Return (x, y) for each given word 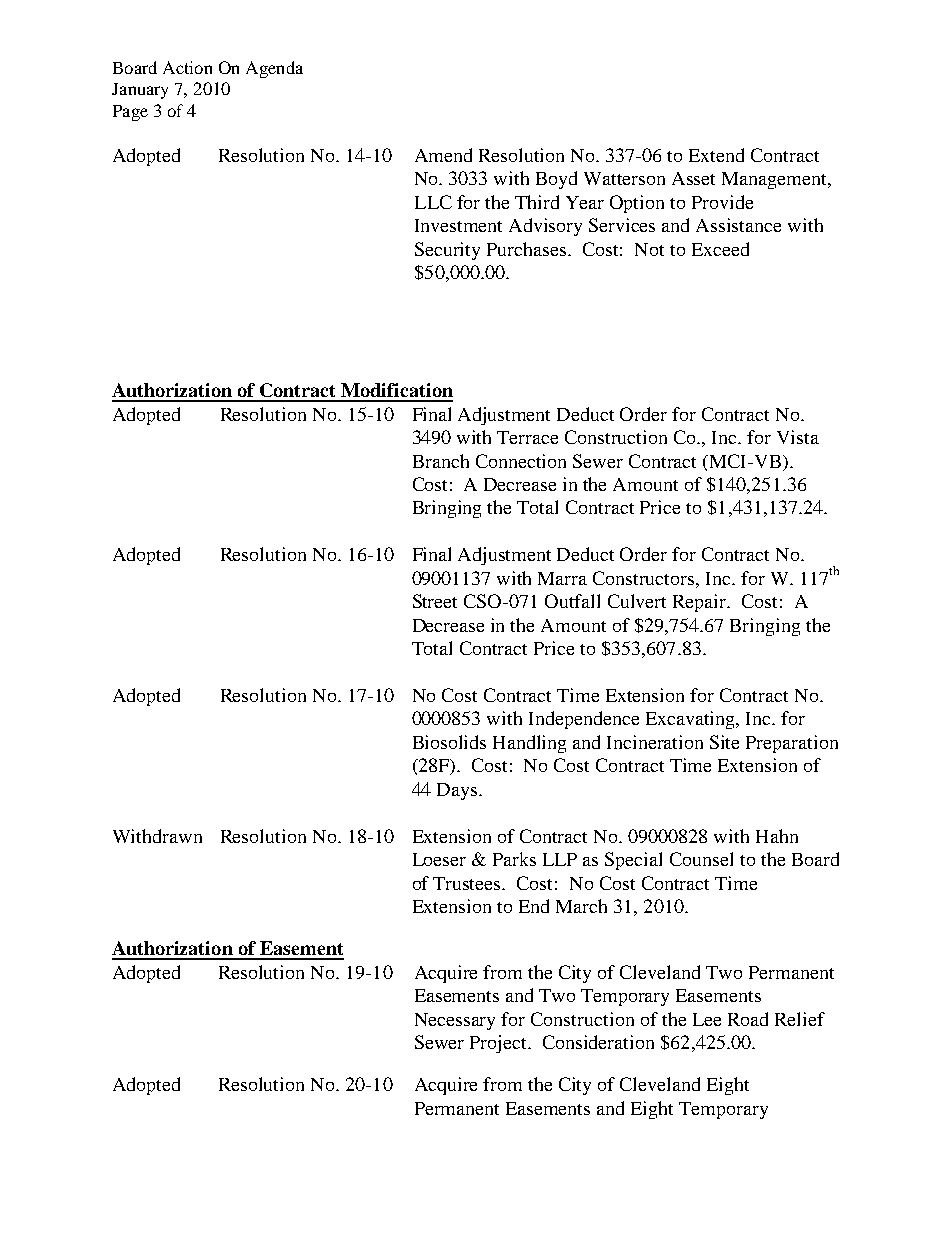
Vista (798, 437)
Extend (716, 155)
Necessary (455, 1021)
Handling (529, 744)
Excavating (692, 720)
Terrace (527, 437)
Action (187, 67)
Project (499, 1044)
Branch (441, 461)
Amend (443, 155)
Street (435, 601)
